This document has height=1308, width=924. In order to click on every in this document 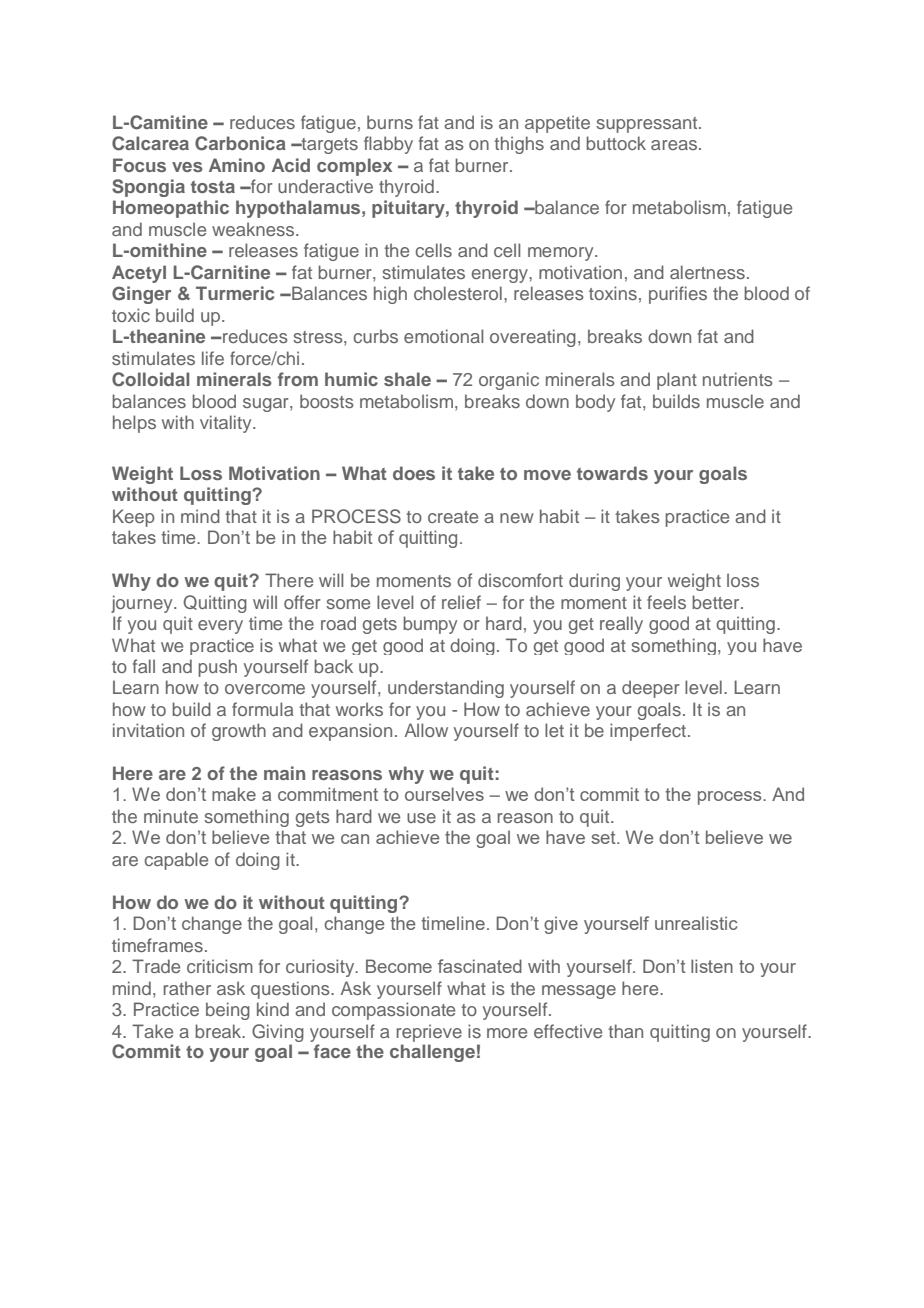, I will do `click(220, 627)`.
